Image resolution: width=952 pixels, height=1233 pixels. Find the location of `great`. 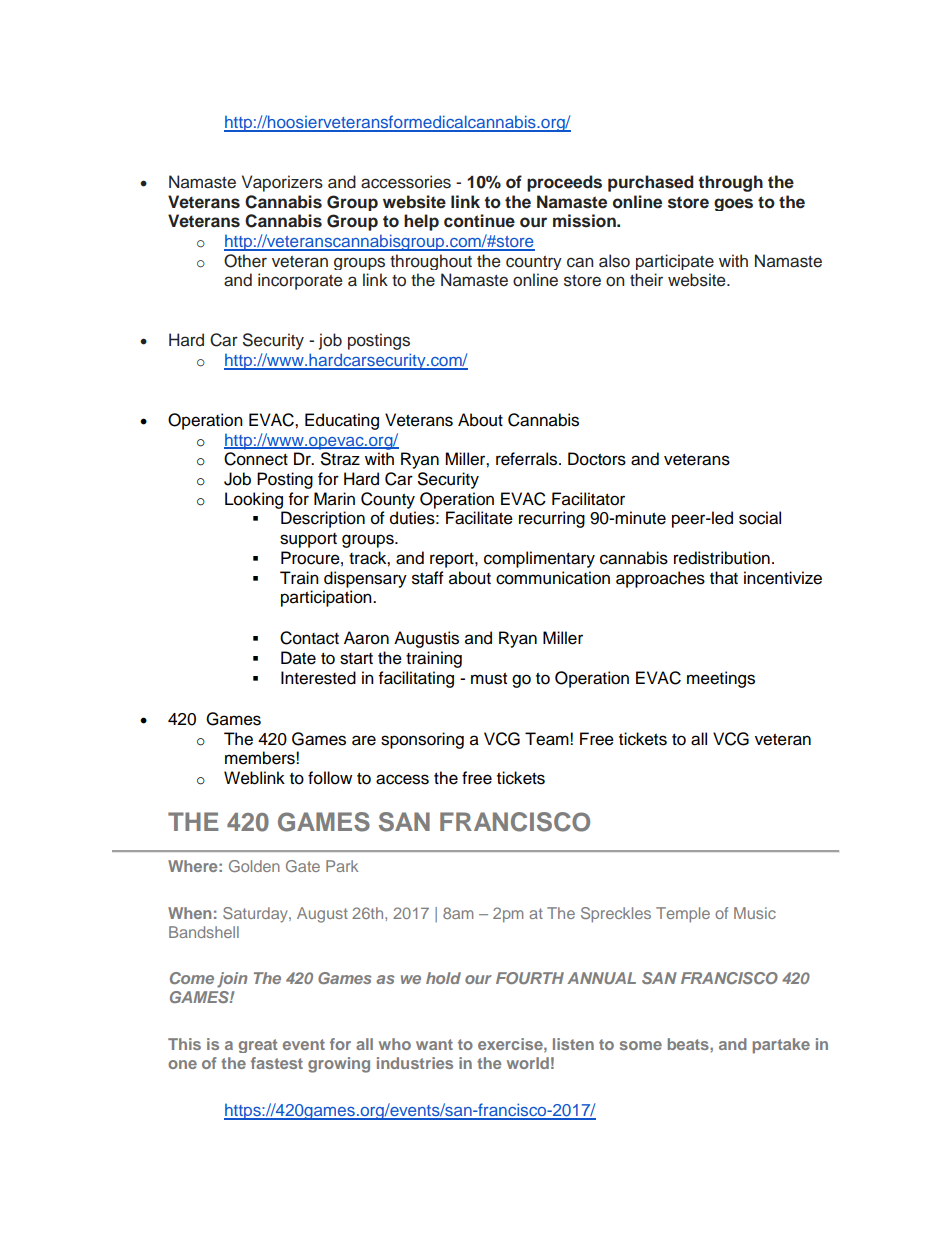

great is located at coordinates (258, 1046).
